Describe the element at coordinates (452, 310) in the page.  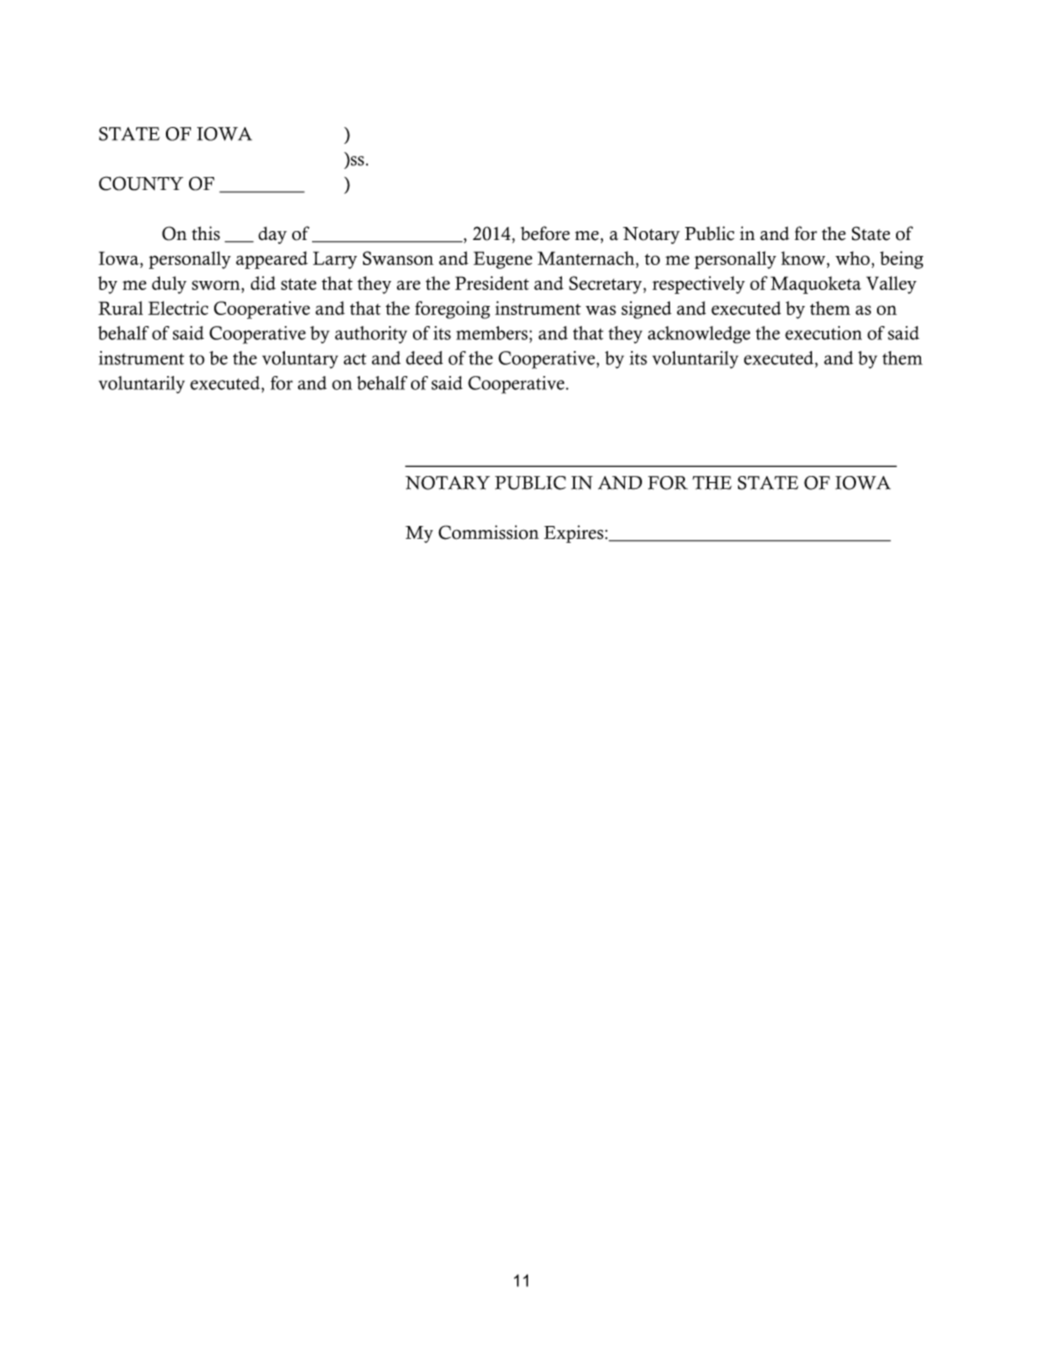
I see `foregoing` at that location.
